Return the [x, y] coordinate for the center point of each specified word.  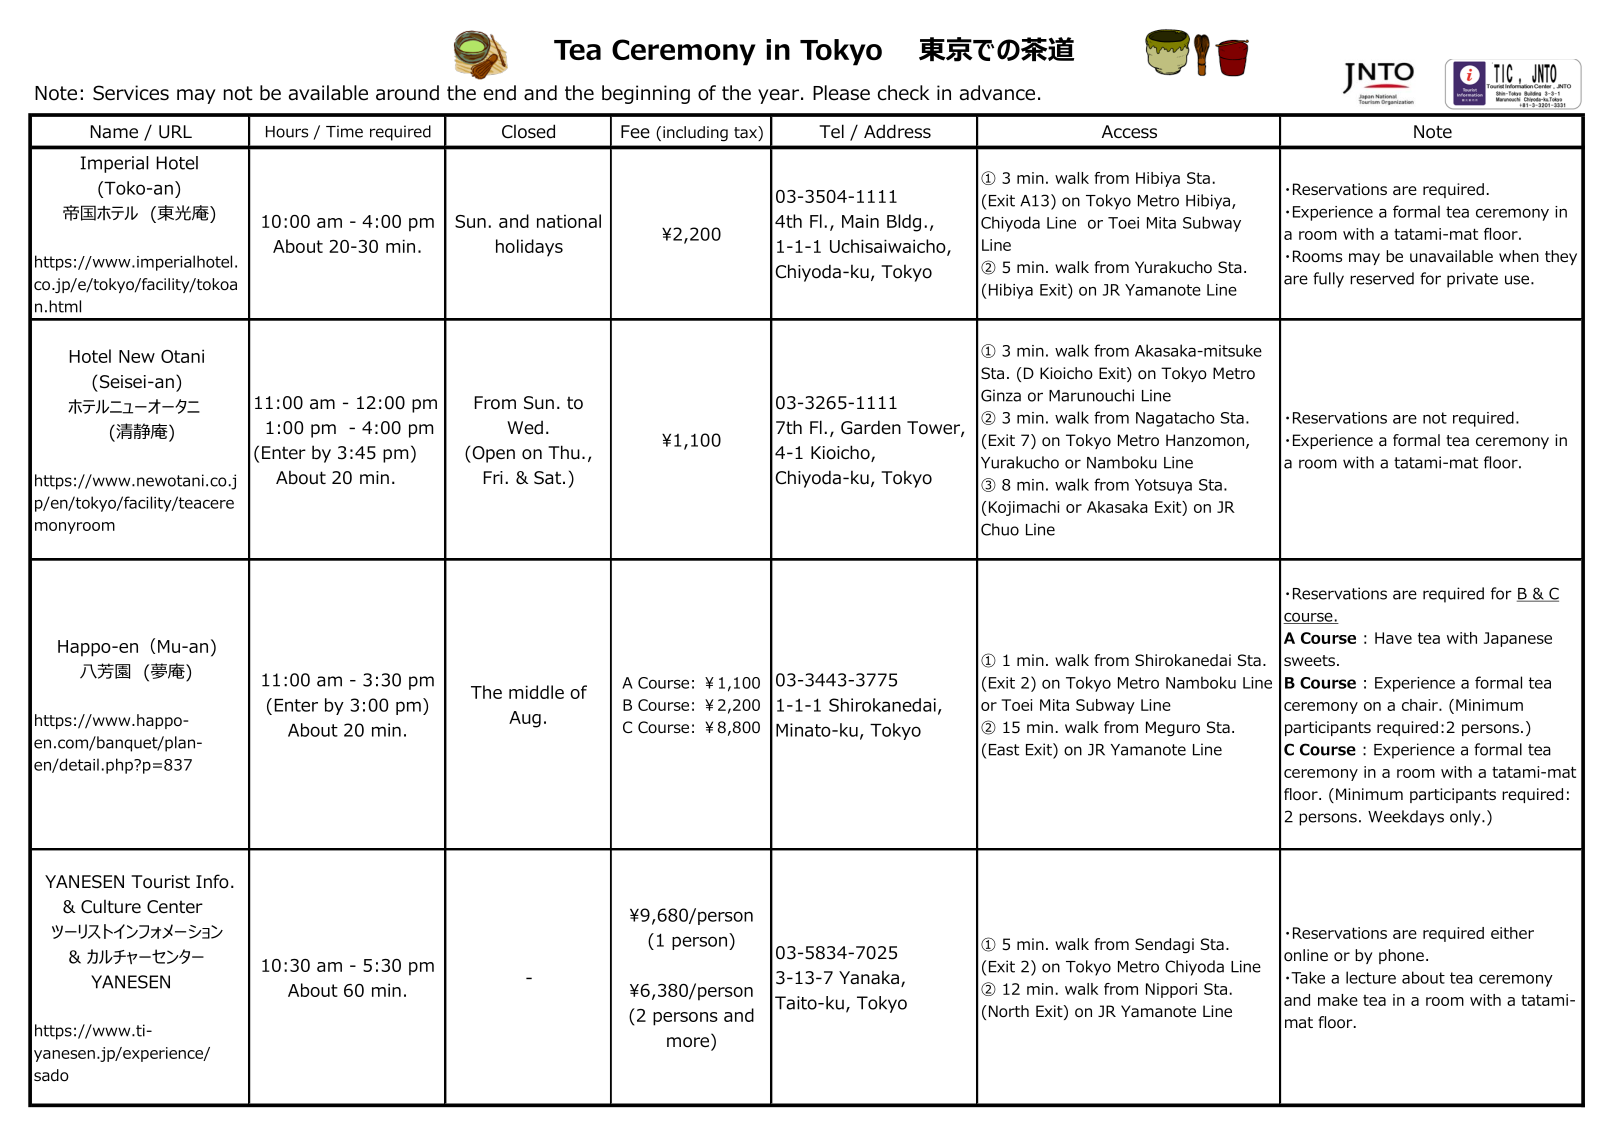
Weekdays [1406, 818]
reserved [1382, 278]
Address [897, 131]
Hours [287, 132]
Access [1129, 132]
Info [212, 881]
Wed [525, 427]
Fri [493, 477]
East [1004, 750]
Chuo [1000, 529]
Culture [111, 906]
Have [1393, 638]
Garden [871, 427]
